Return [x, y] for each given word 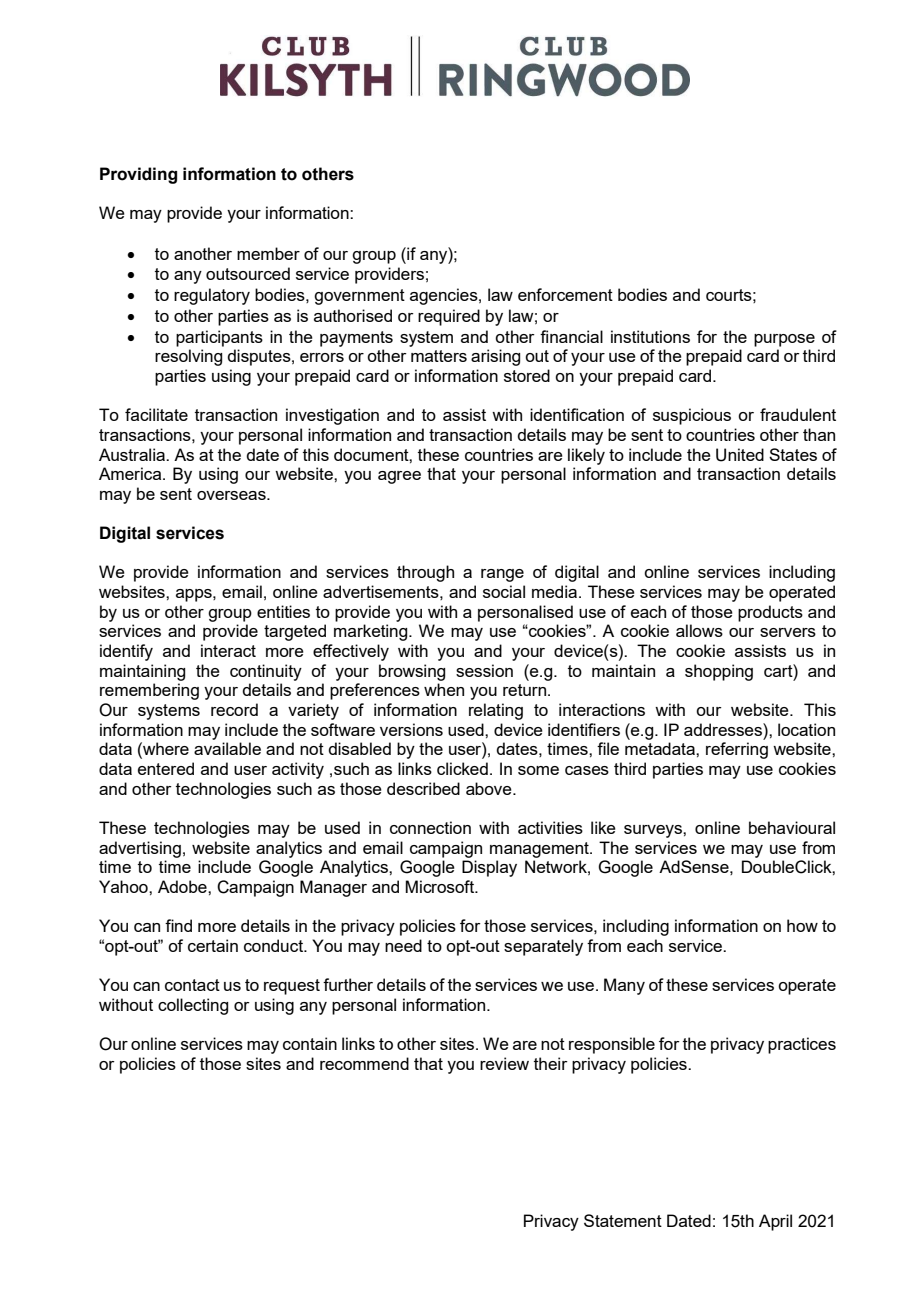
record [234, 709]
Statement [623, 1220]
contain [310, 1043]
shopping [719, 672]
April [775, 1222]
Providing [138, 175]
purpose [784, 340]
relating [496, 711]
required [449, 317]
